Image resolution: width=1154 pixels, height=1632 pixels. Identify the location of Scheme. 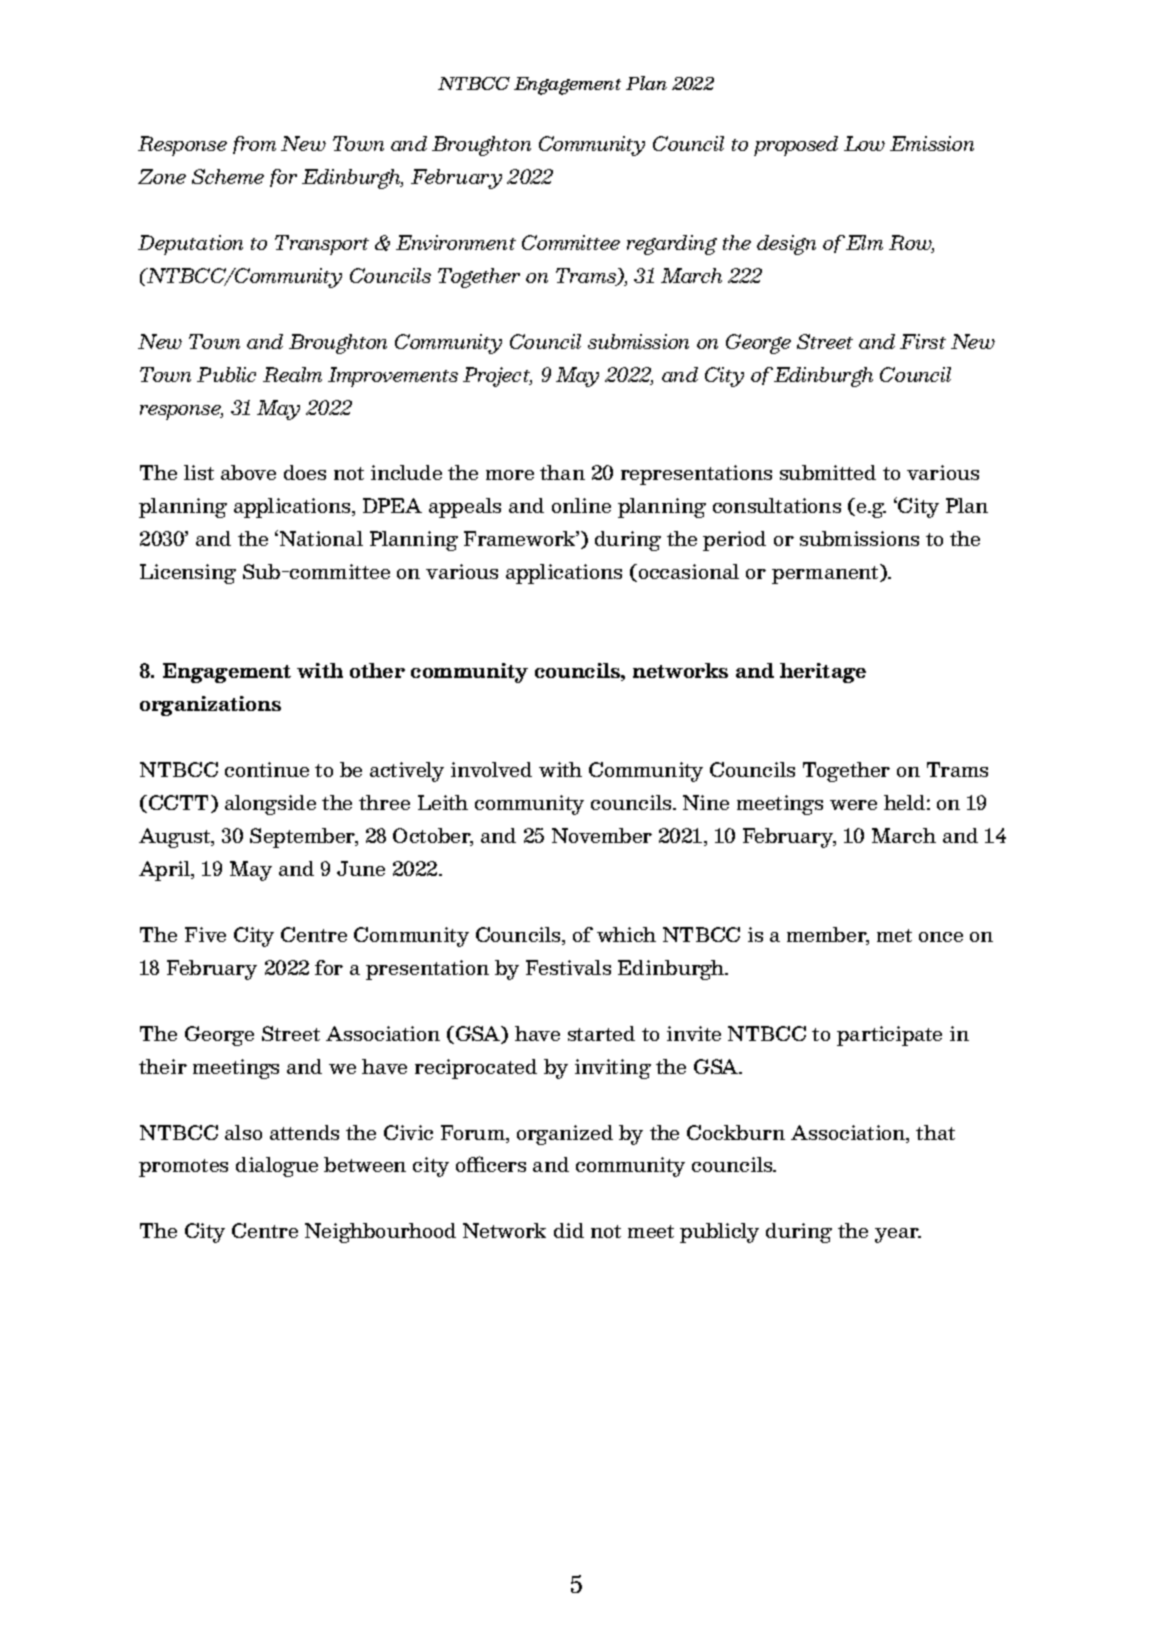
(228, 176).
